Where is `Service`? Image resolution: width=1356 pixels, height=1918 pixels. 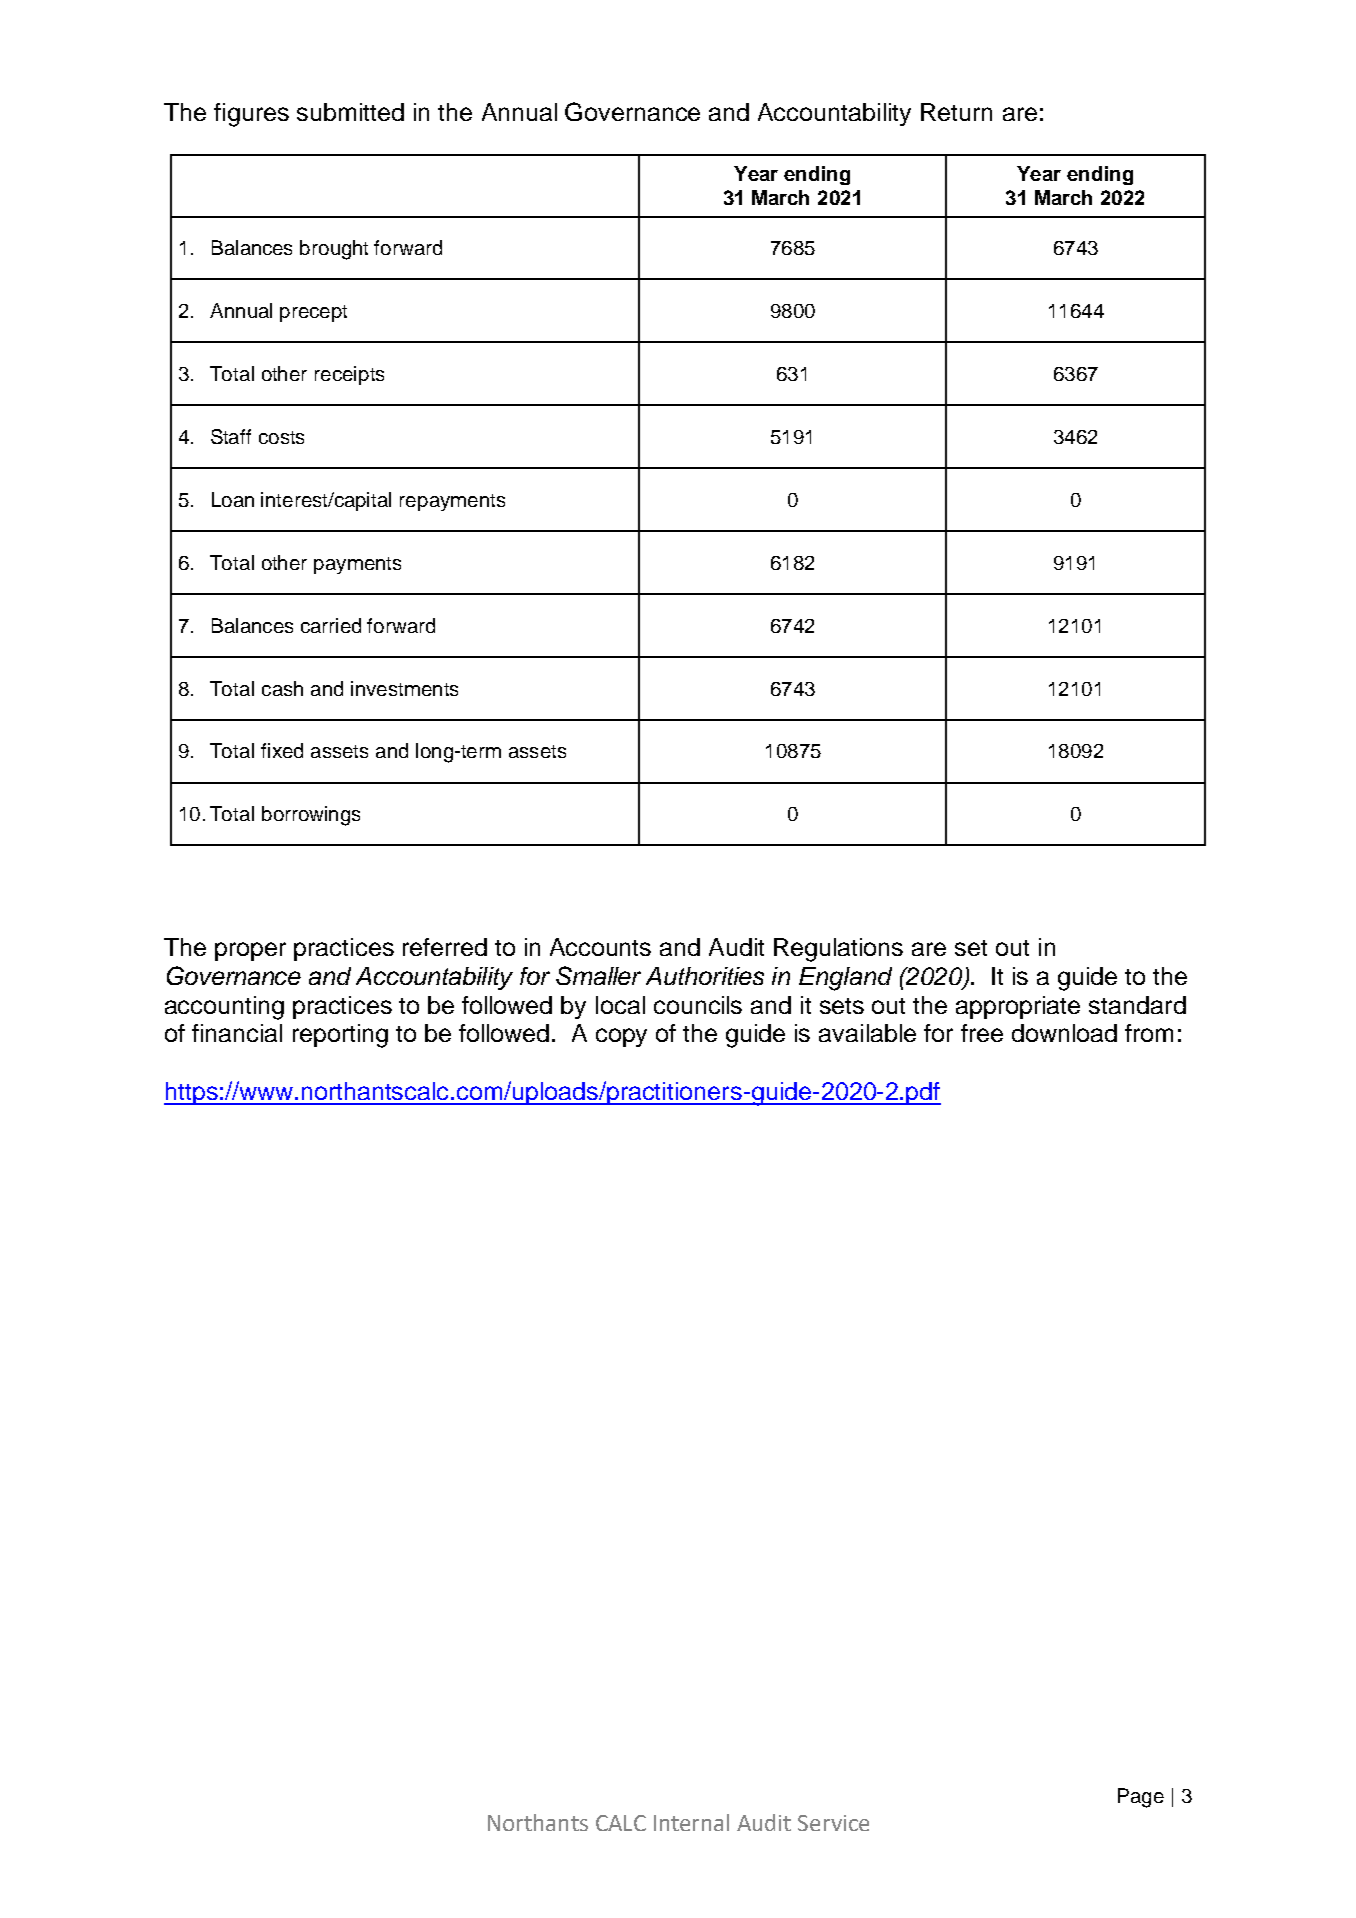 Service is located at coordinates (833, 1823).
